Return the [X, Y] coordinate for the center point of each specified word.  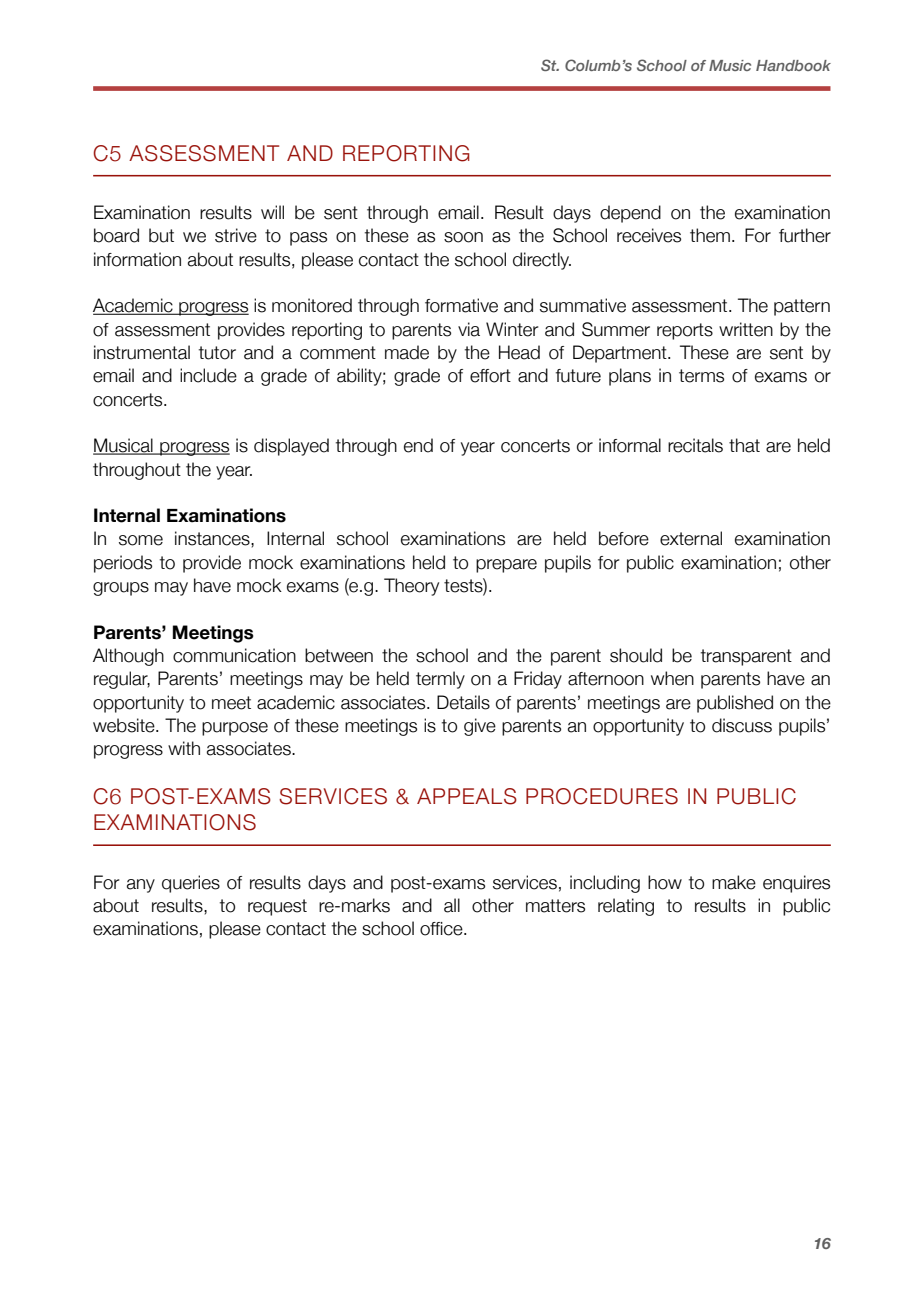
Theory [411, 587]
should [636, 655]
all [452, 905]
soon [463, 237]
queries [191, 884]
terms [701, 376]
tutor [217, 353]
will [272, 212]
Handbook [793, 65]
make [734, 882]
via [469, 329]
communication [234, 655]
